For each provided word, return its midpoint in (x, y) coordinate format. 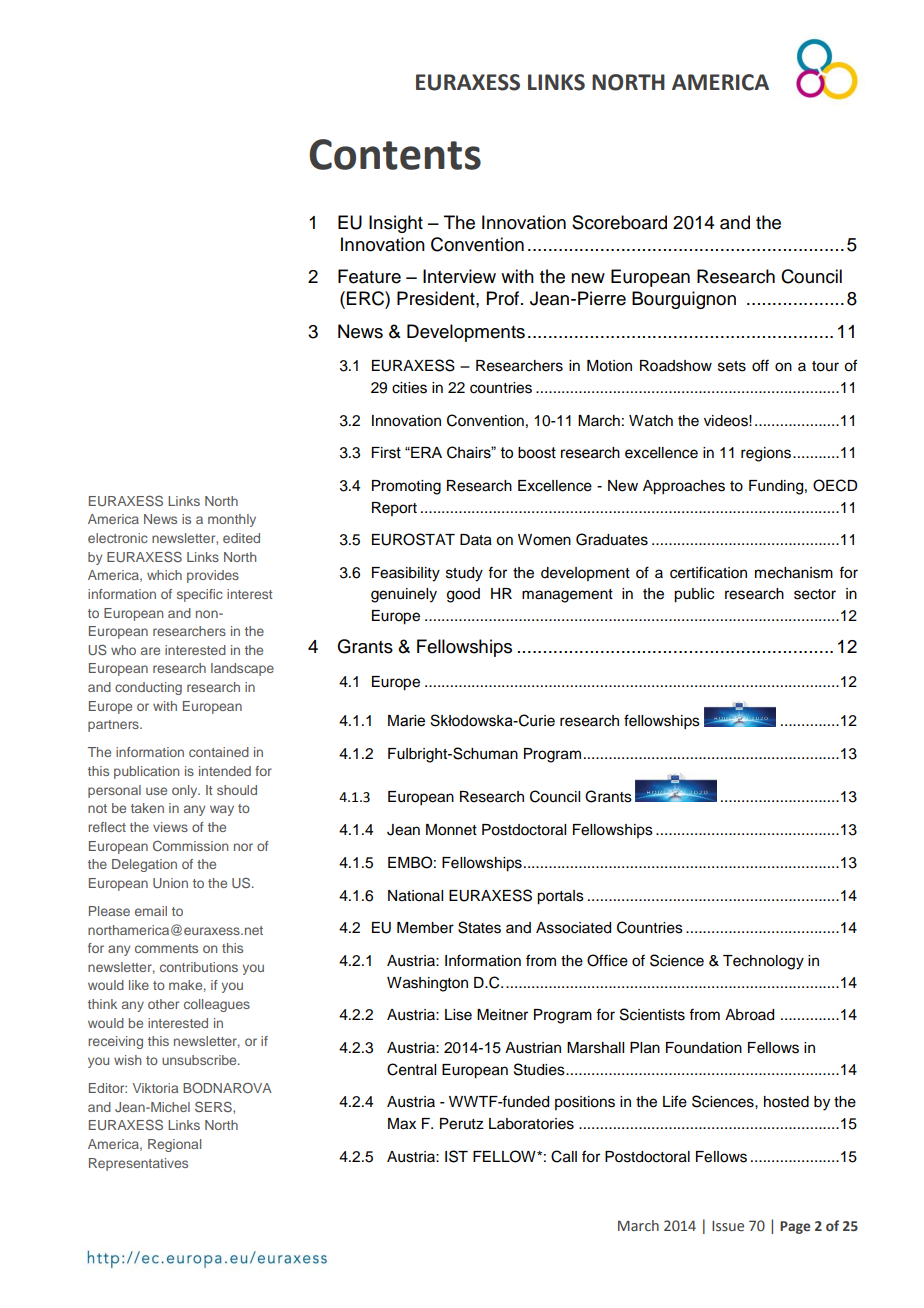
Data (476, 540)
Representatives (138, 1164)
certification (708, 572)
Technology (763, 962)
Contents (395, 154)
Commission (190, 846)
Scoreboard (619, 222)
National (415, 896)
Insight (396, 224)
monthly (232, 520)
